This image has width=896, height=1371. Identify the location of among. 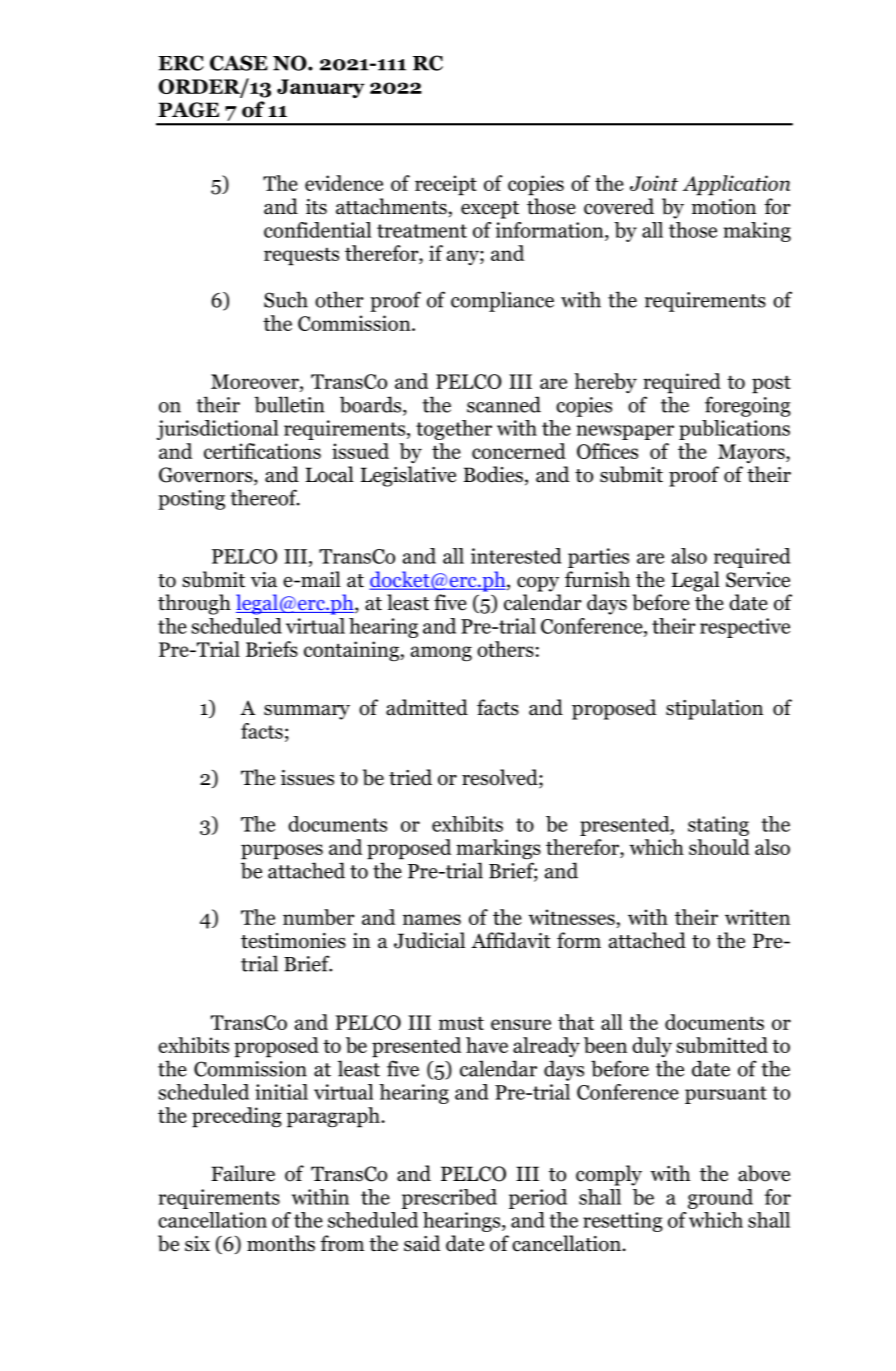
(441, 654).
